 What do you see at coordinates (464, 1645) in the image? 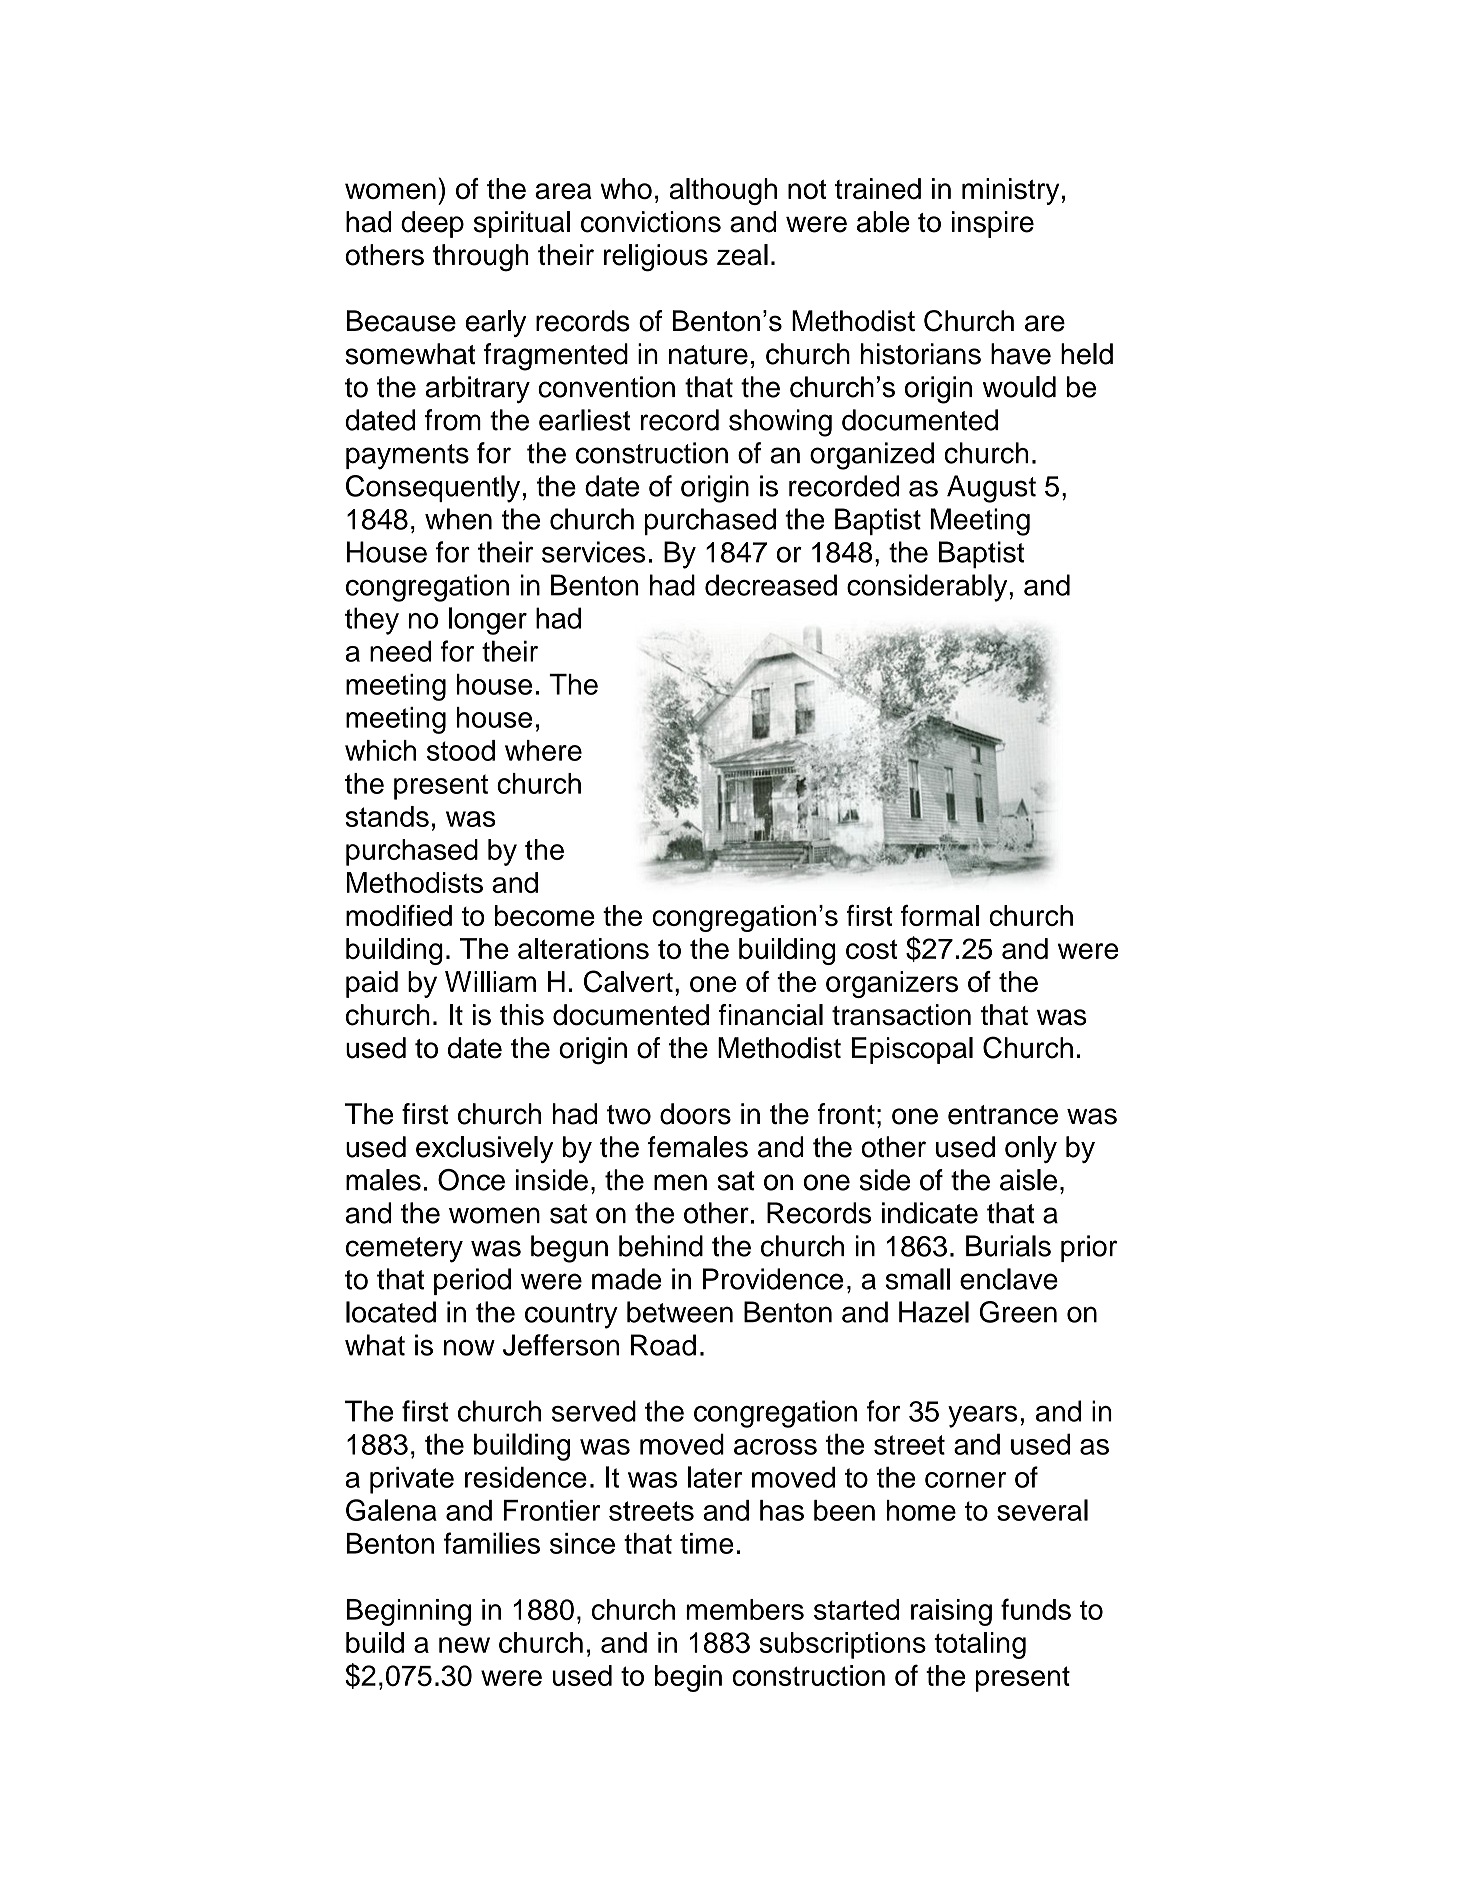
I see `new` at bounding box center [464, 1645].
